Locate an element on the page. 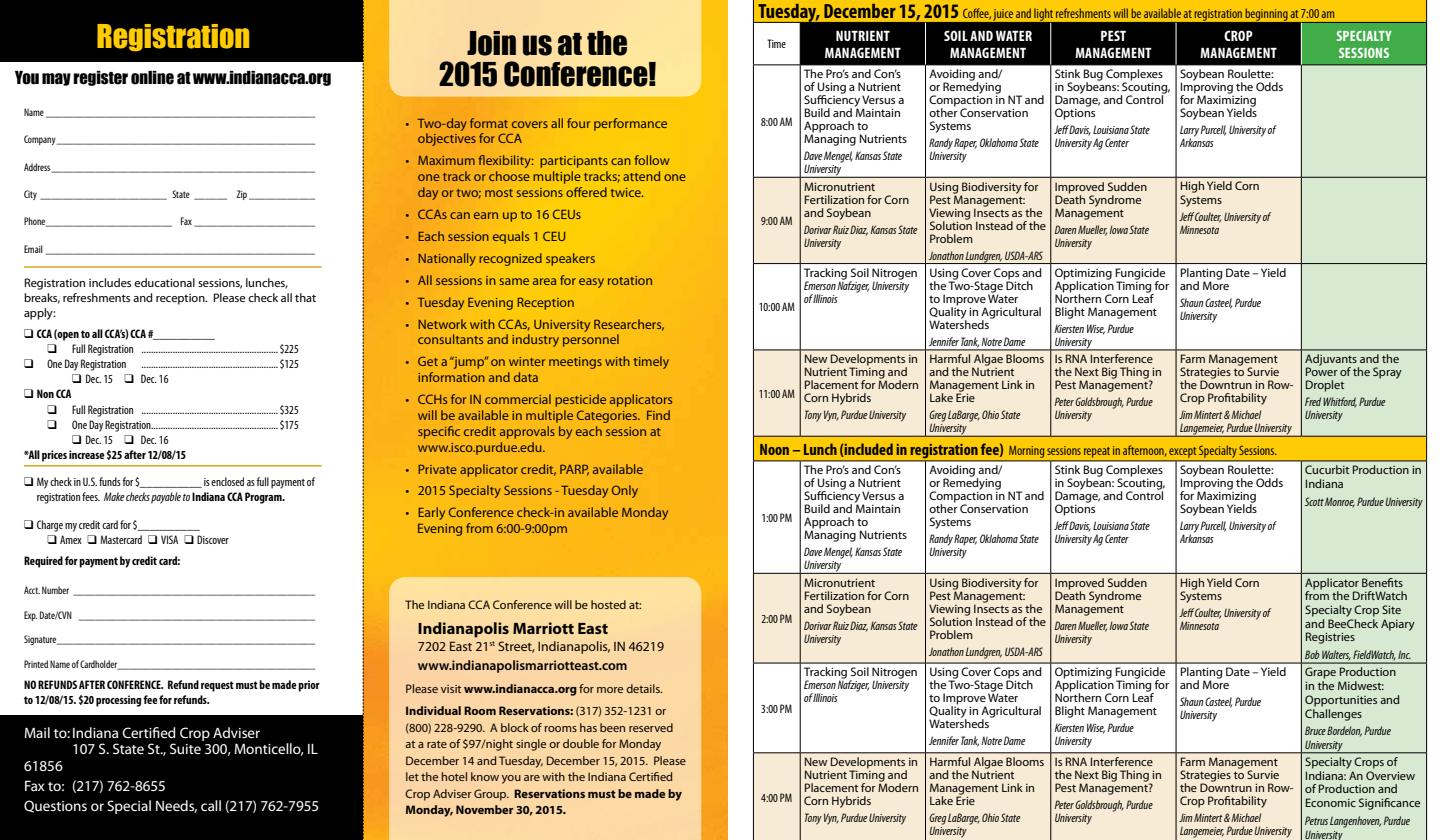  Find is located at coordinates (658, 415).
